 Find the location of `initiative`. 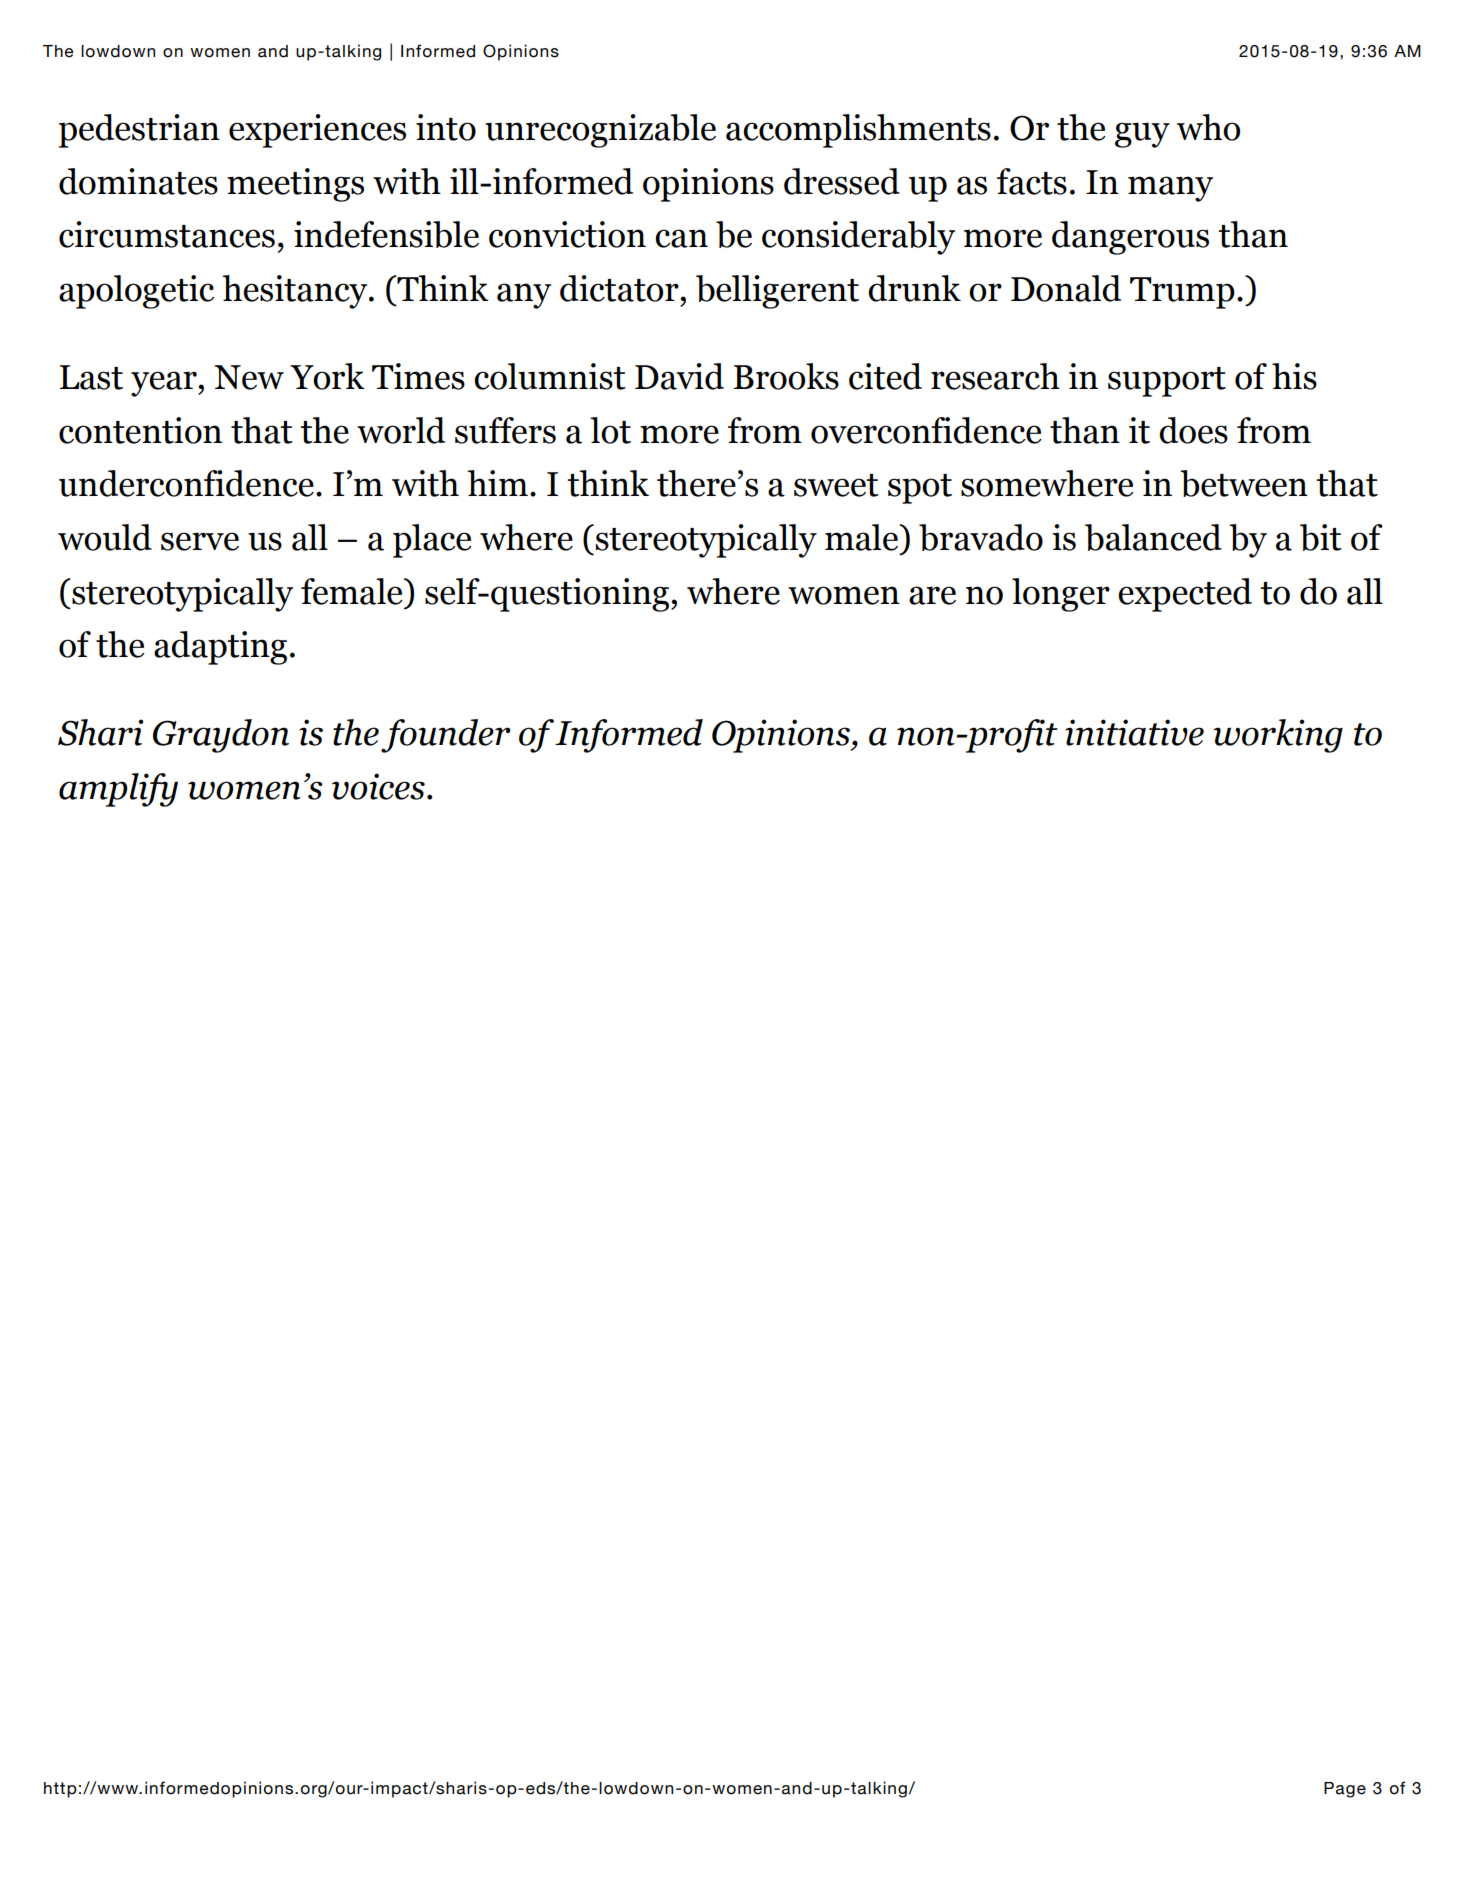

initiative is located at coordinates (1134, 732).
